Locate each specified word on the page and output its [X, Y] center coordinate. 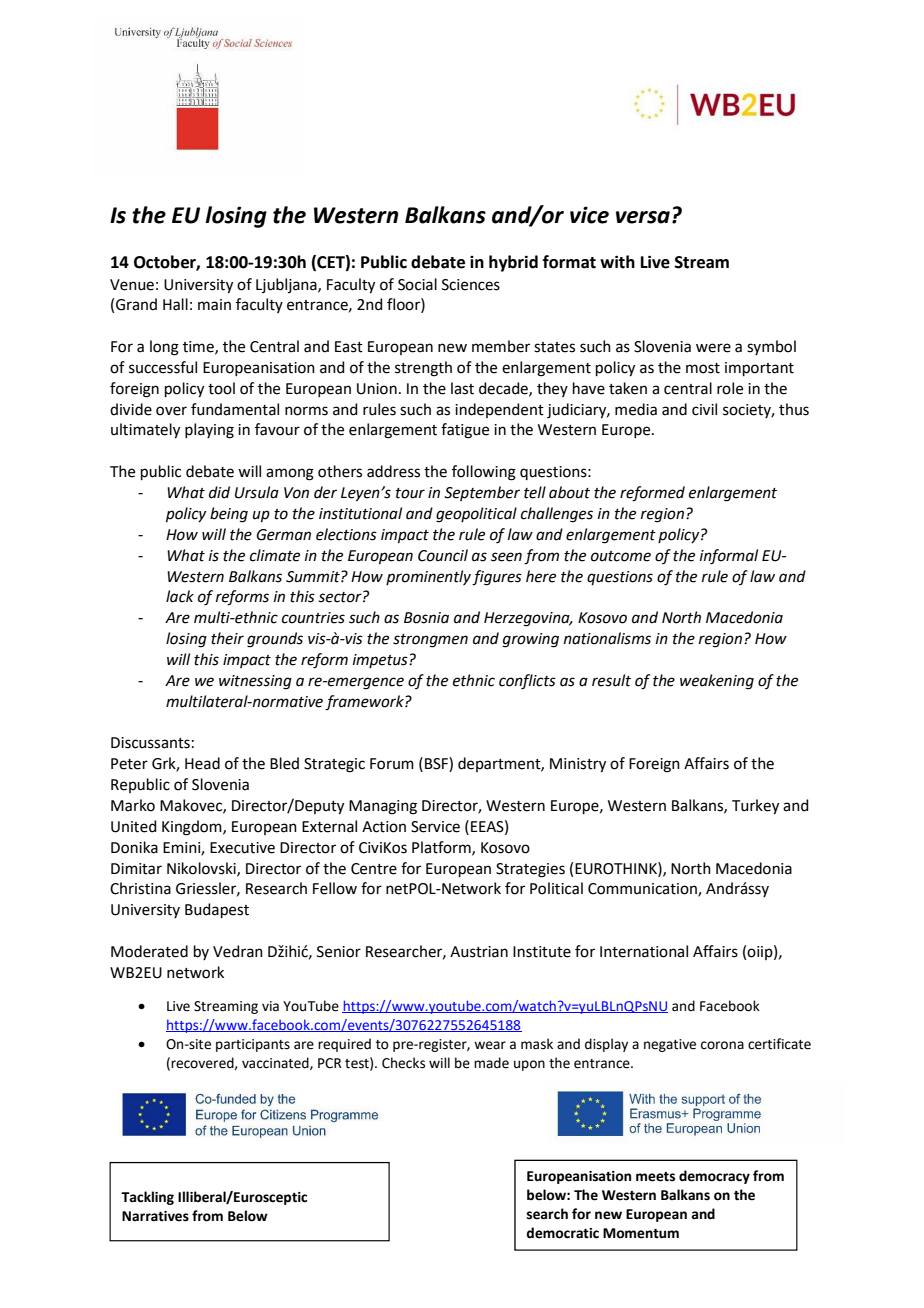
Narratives [155, 1216]
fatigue [465, 431]
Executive [242, 848]
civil [704, 409]
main [214, 305]
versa [643, 217]
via [270, 1006]
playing [209, 431]
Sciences [471, 285]
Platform [442, 848]
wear [490, 1045]
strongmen [430, 641]
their [227, 638]
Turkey [755, 807]
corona [722, 1045]
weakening [717, 682]
